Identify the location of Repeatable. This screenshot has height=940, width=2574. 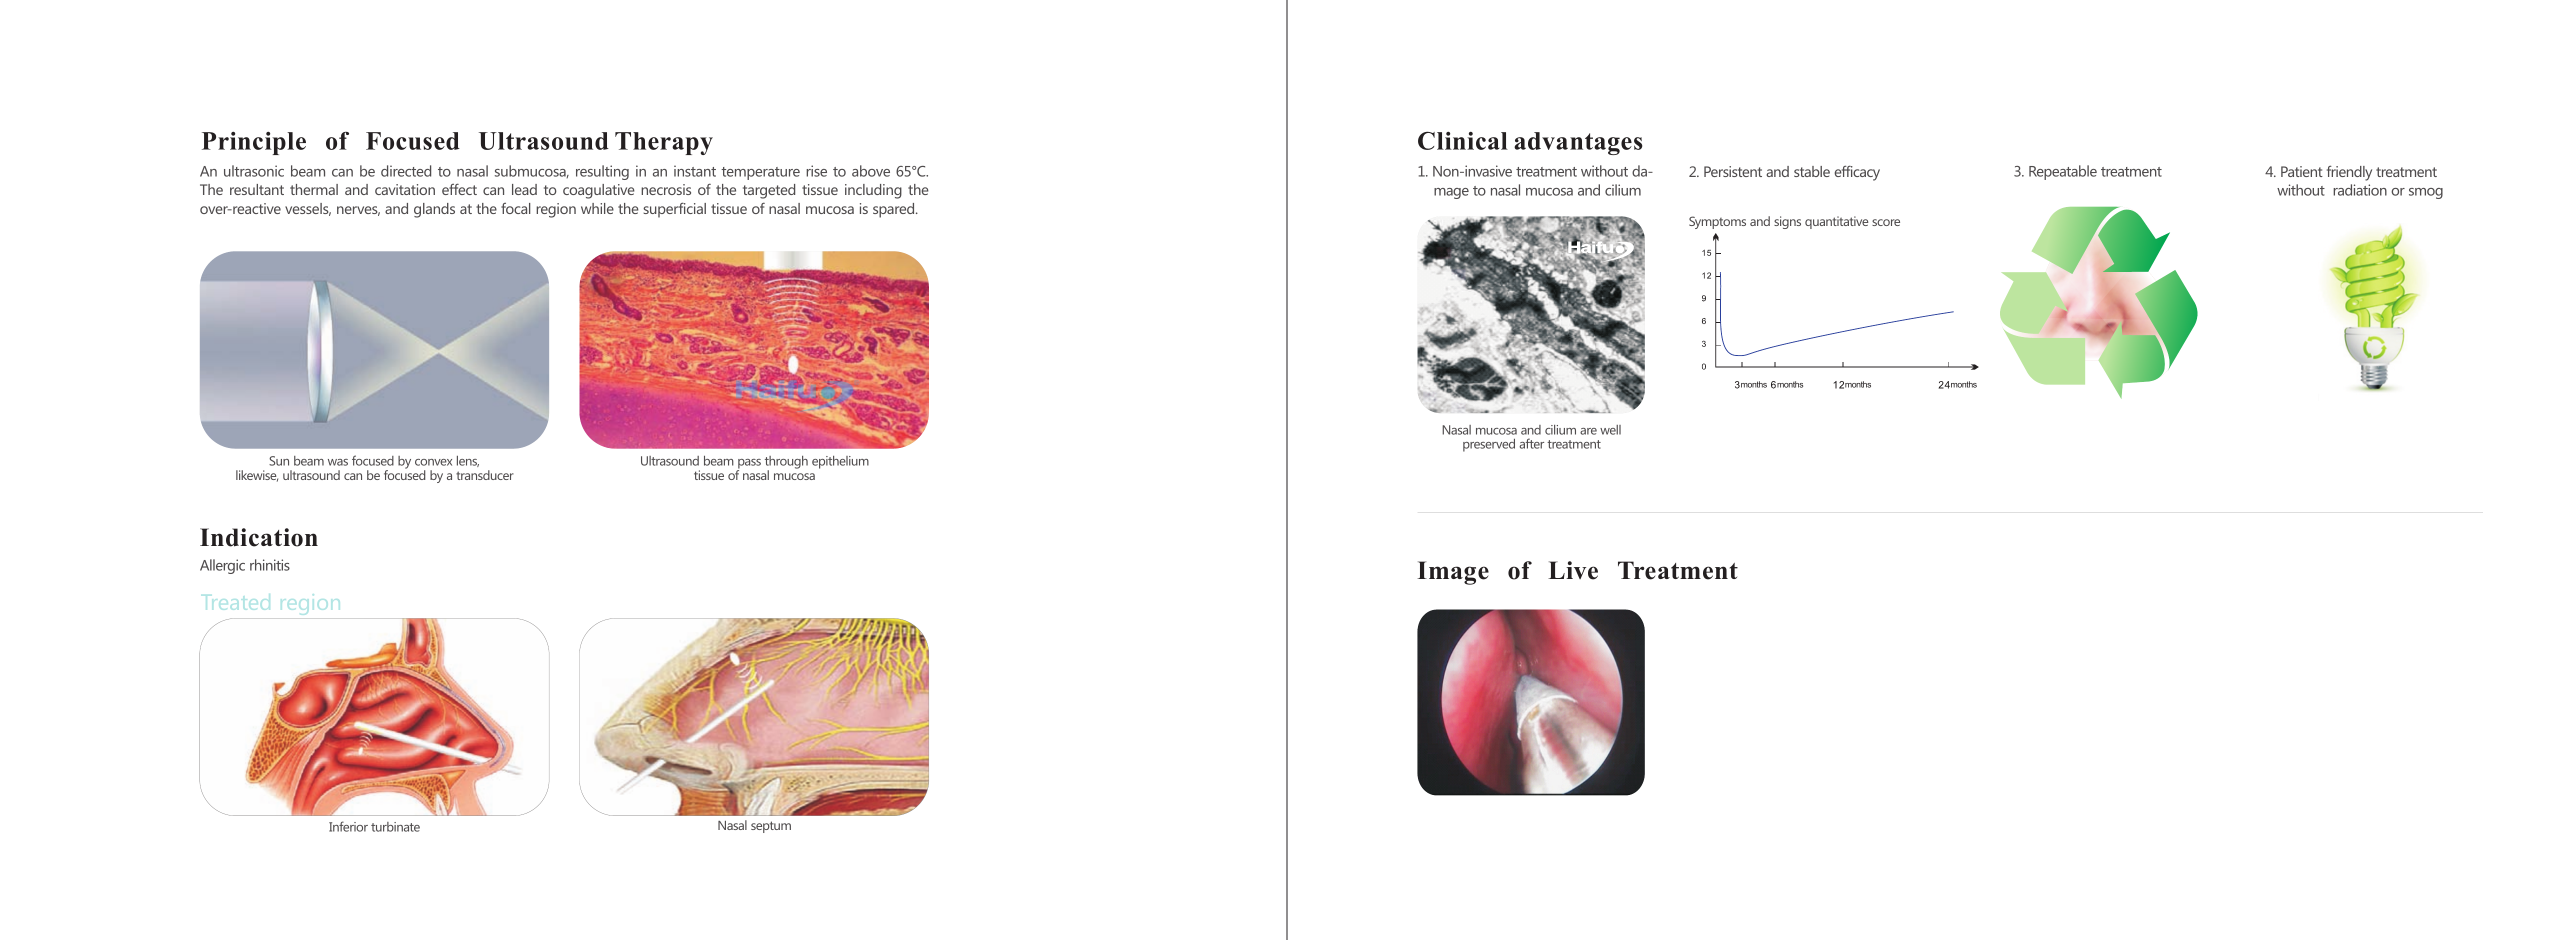
(2063, 172).
